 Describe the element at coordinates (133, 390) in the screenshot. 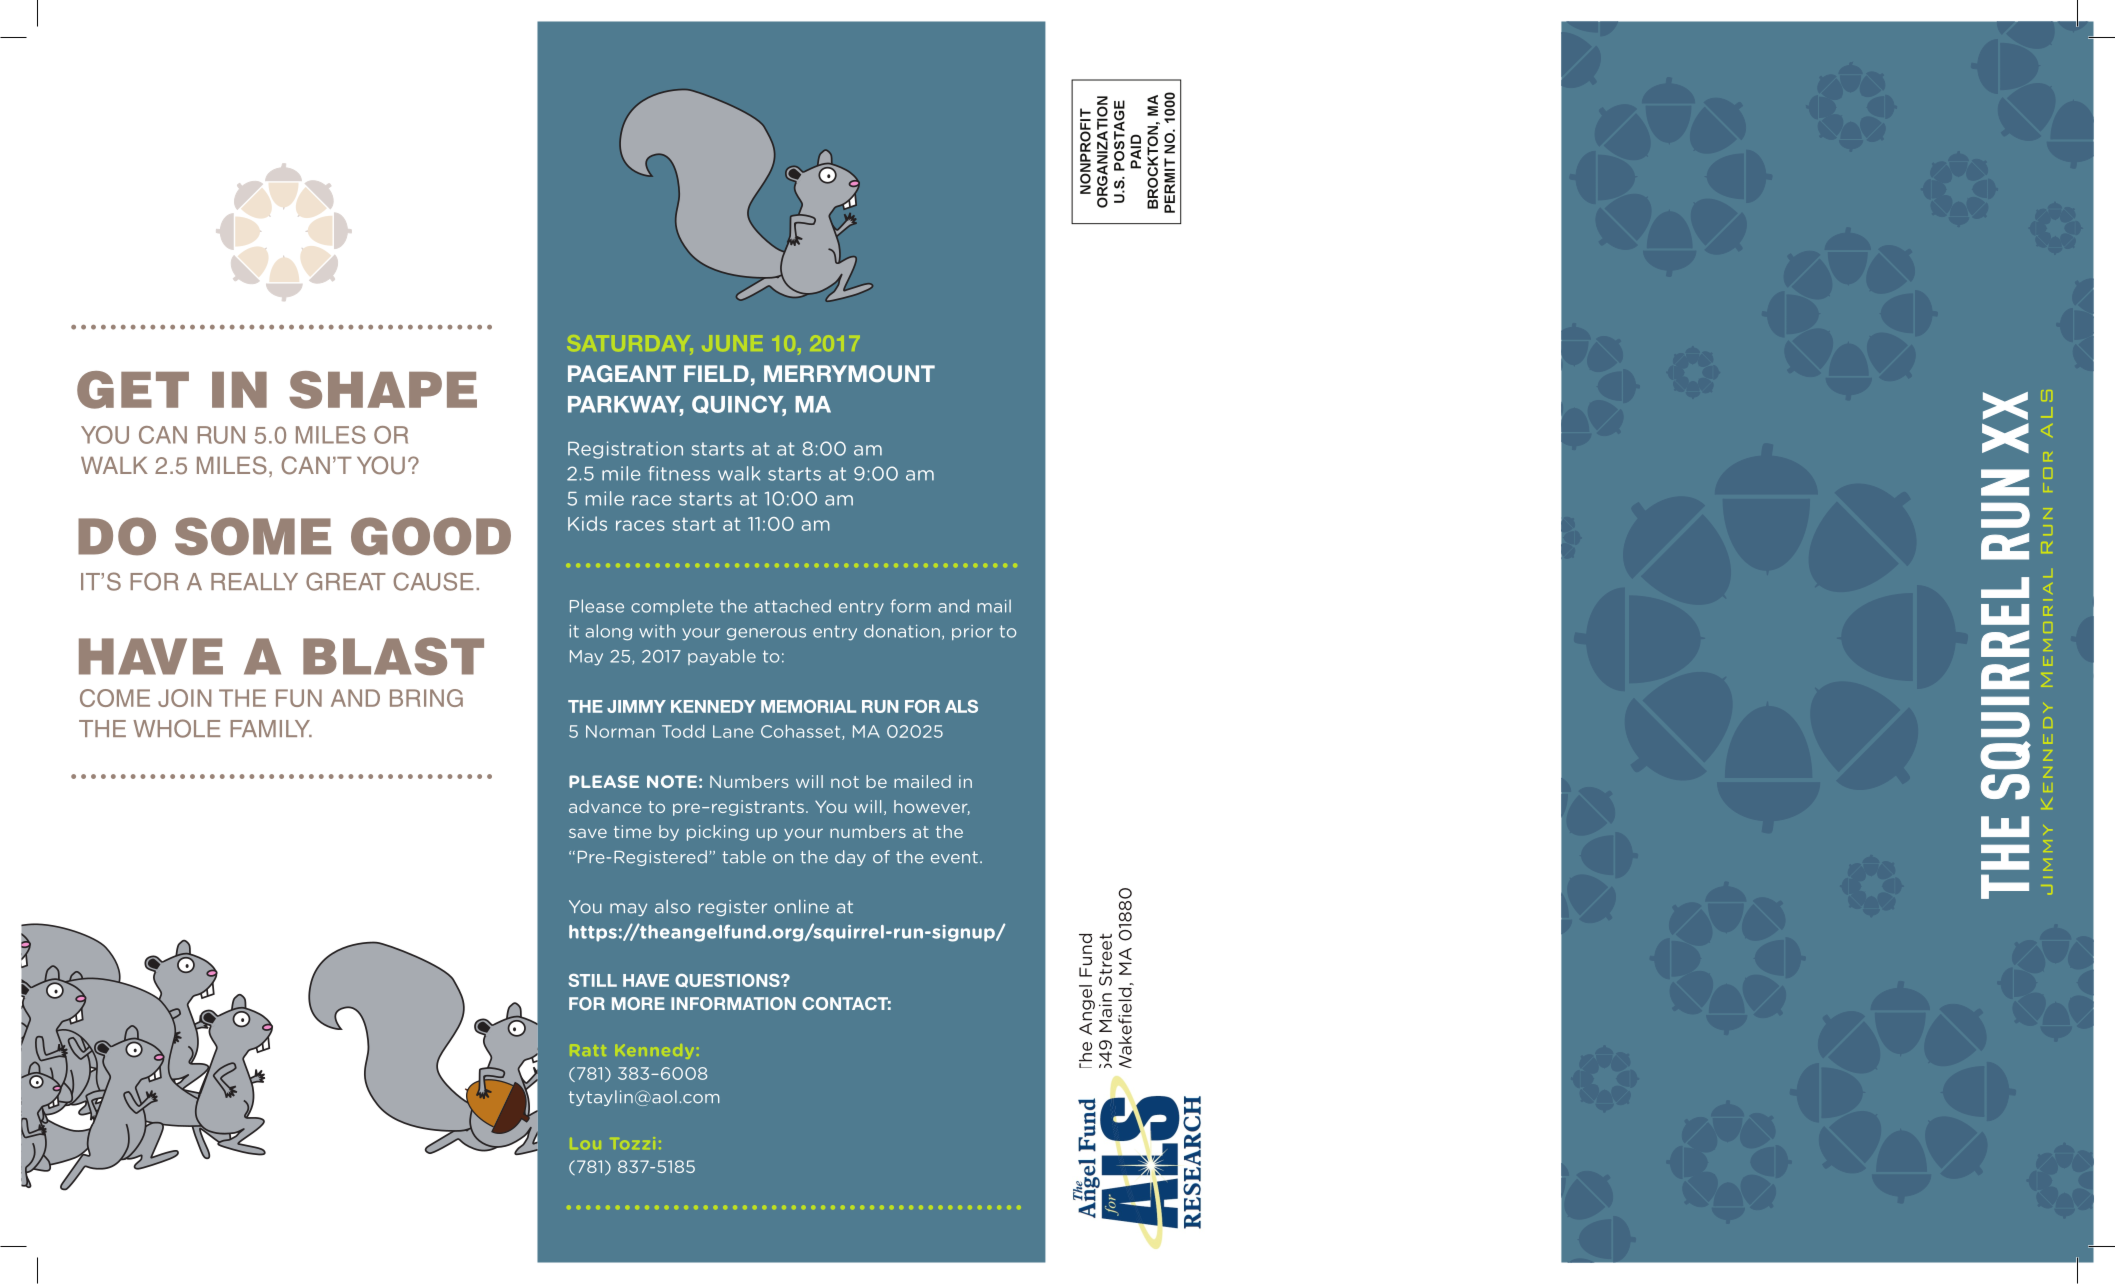

I see `GET` at that location.
